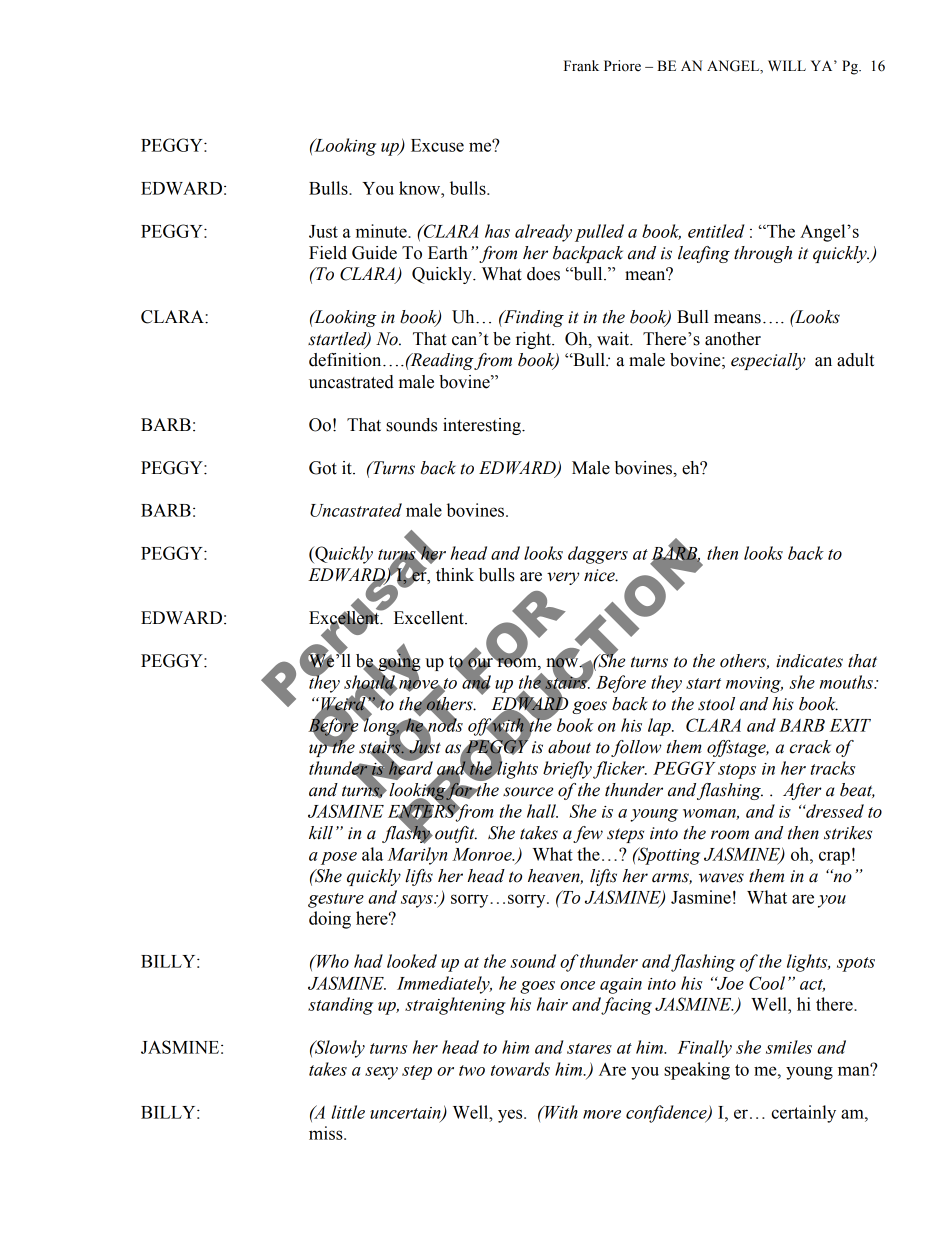 The width and height of the screenshot is (952, 1233). What do you see at coordinates (787, 65) in the screenshot?
I see `WILL` at bounding box center [787, 65].
